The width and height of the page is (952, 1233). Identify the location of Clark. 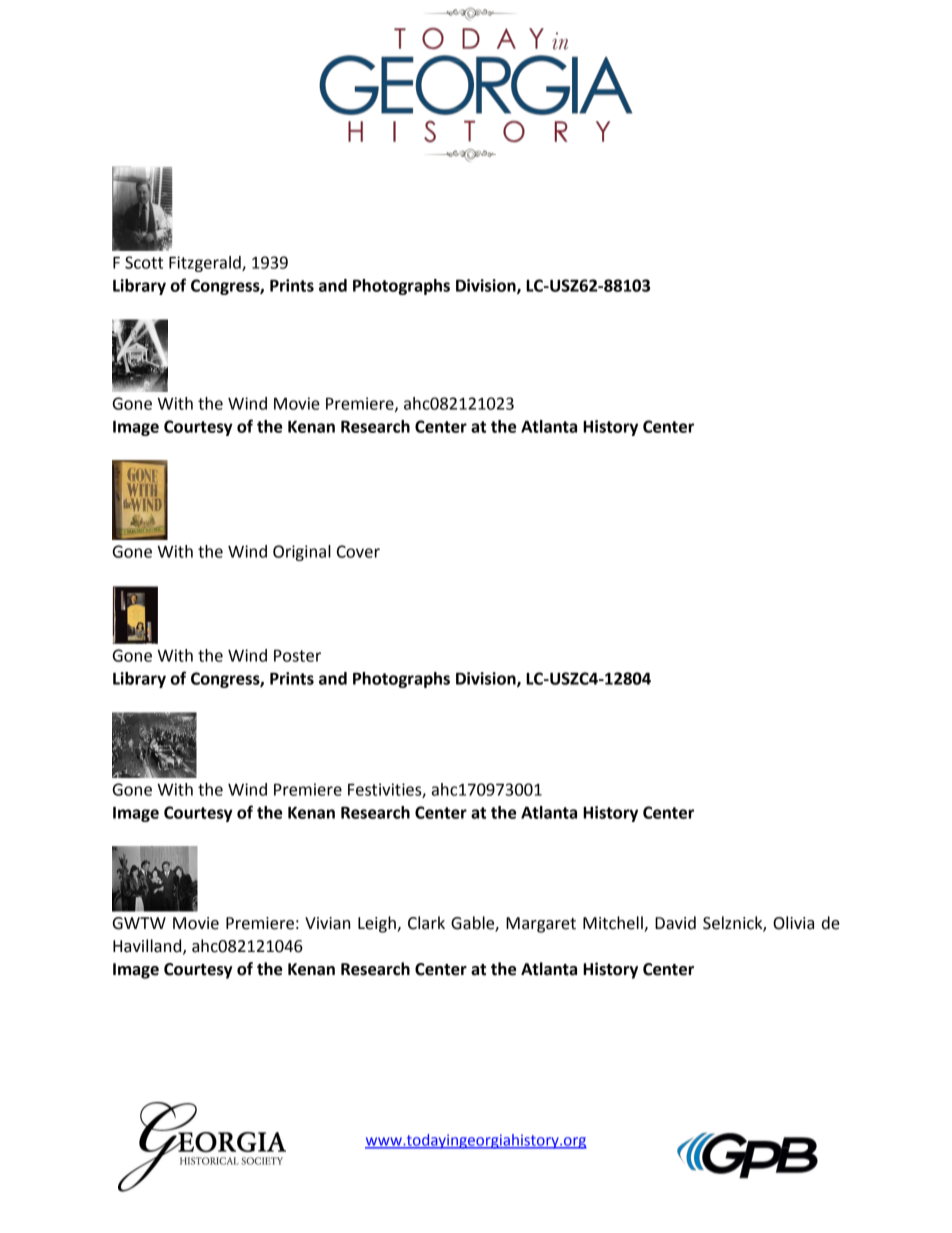
(426, 923).
